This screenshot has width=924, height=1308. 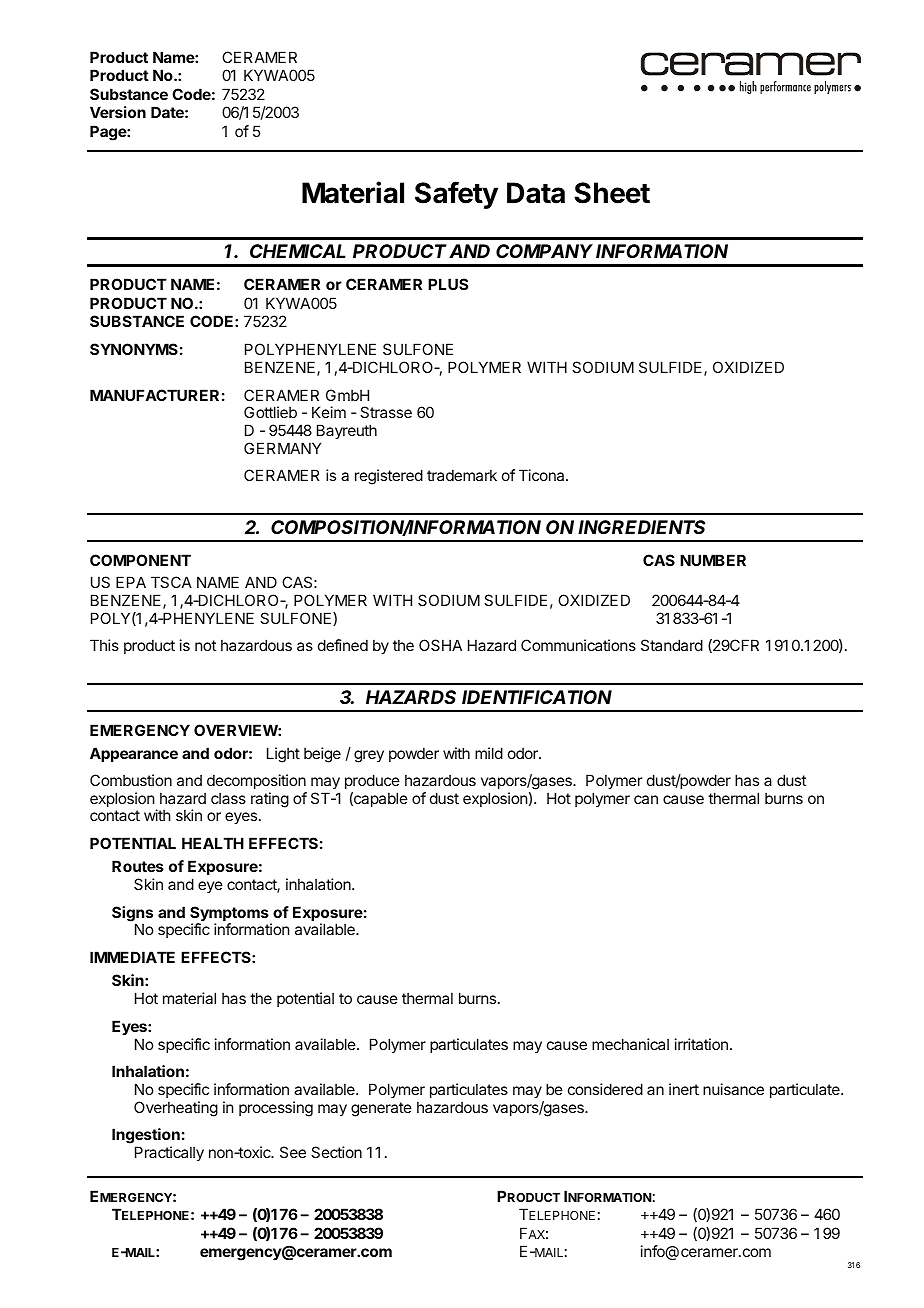 What do you see at coordinates (347, 431) in the screenshot?
I see `Bayreuth` at bounding box center [347, 431].
